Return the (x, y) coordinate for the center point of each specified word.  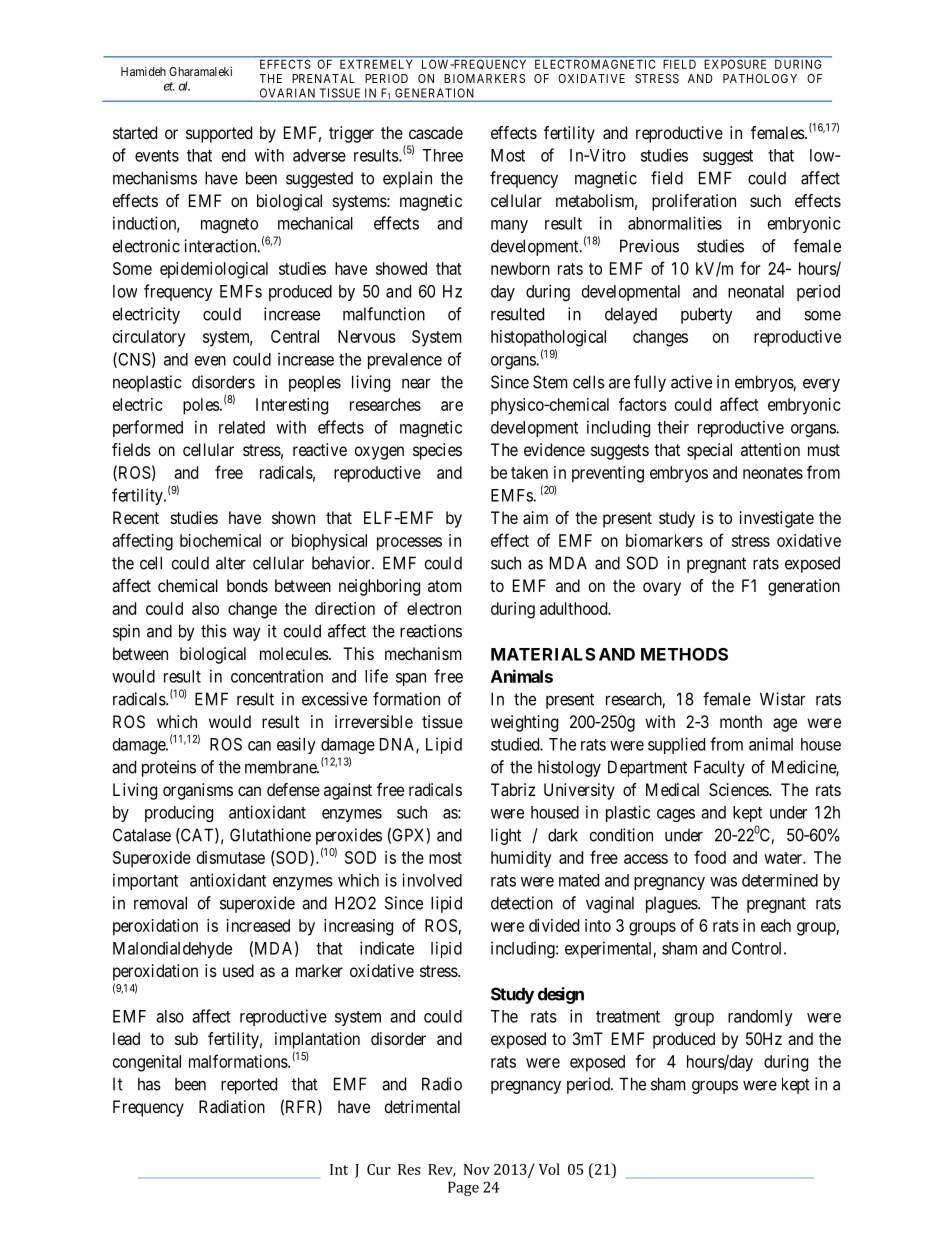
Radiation (232, 1106)
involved (432, 880)
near (416, 383)
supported (219, 134)
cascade (436, 132)
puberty (707, 315)
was (723, 882)
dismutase (231, 857)
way (247, 634)
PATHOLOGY (760, 78)
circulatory (149, 338)
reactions (431, 631)
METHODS (684, 654)
